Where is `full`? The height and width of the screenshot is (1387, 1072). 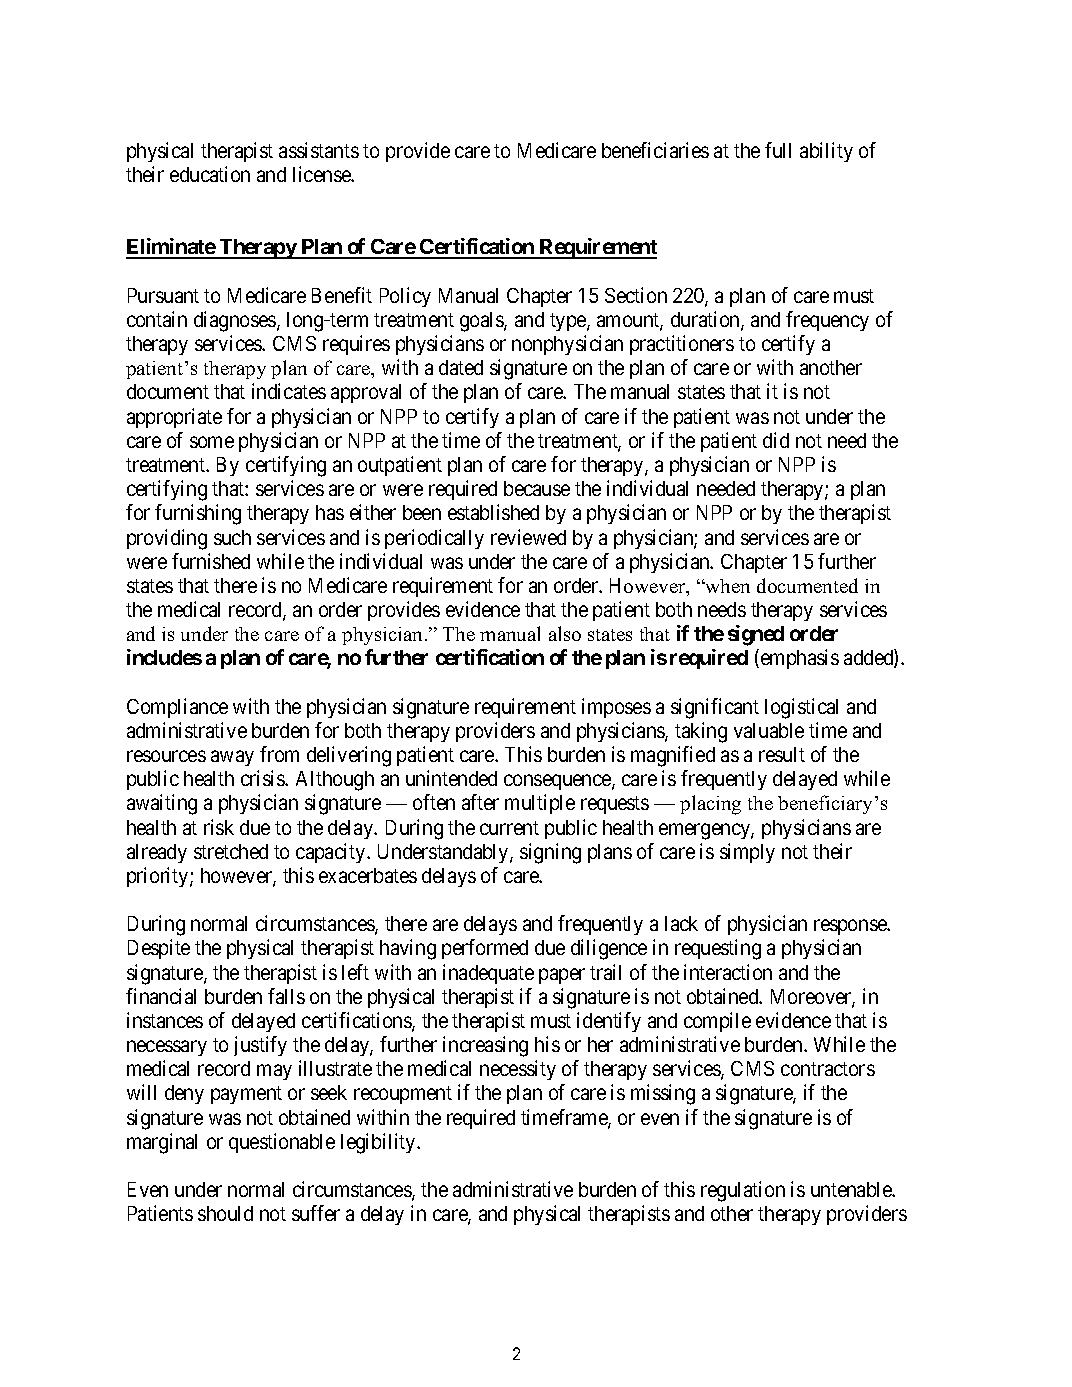 full is located at coordinates (778, 150).
